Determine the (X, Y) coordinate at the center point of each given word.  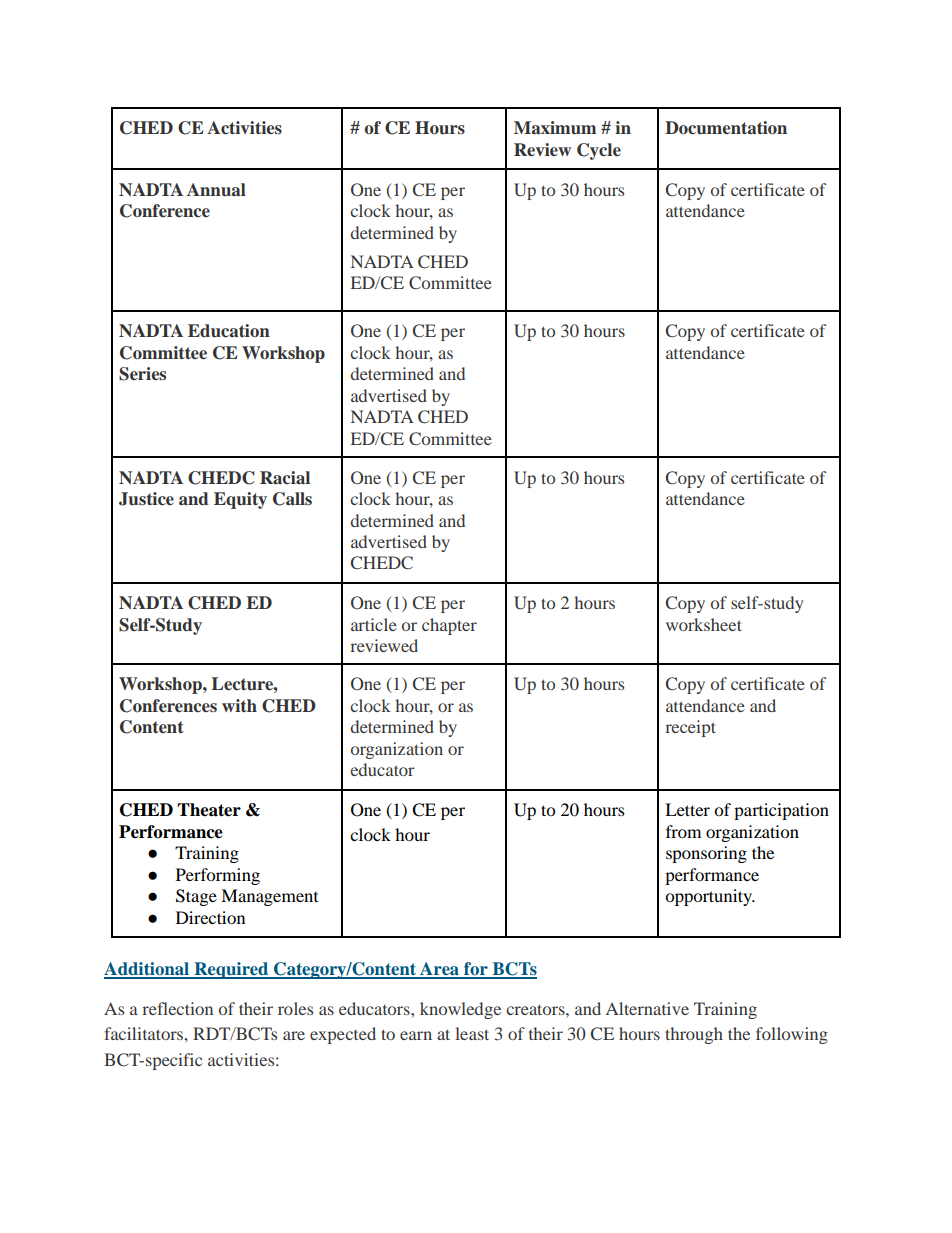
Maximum (555, 128)
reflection (177, 1008)
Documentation (726, 128)
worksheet (704, 624)
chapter (449, 626)
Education (229, 331)
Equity (240, 500)
